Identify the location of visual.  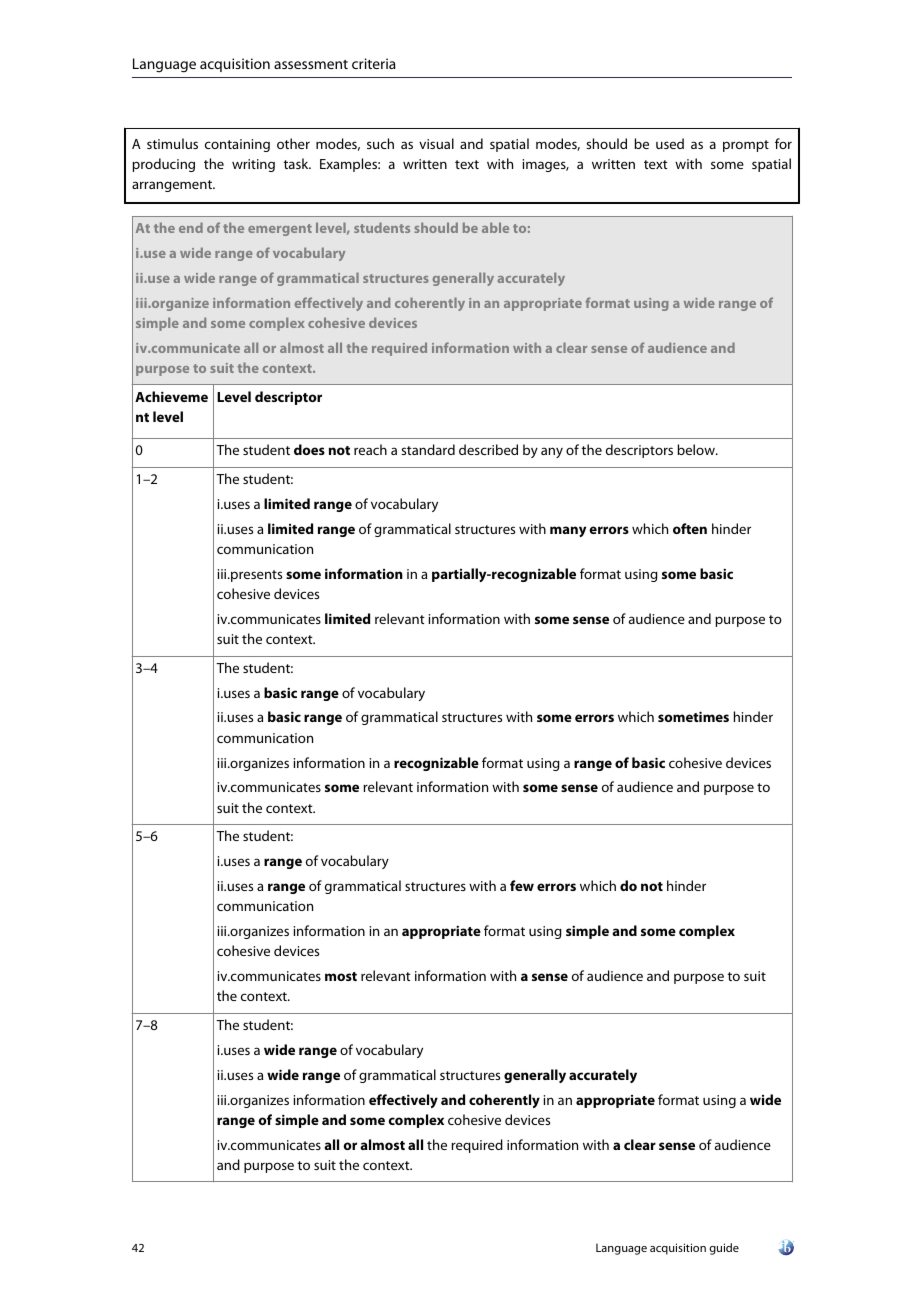
(436, 143).
